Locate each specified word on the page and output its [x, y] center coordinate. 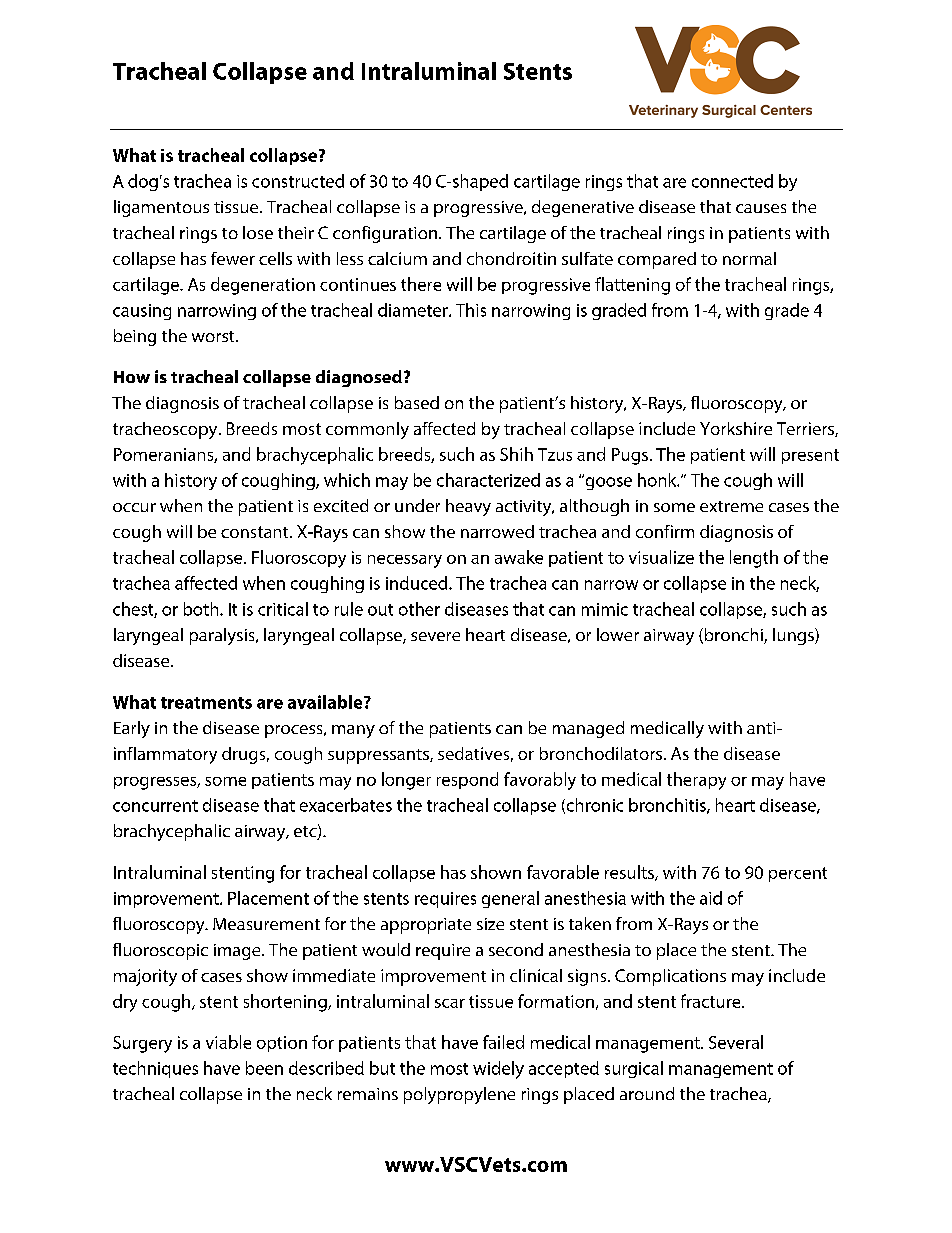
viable [228, 1042]
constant [256, 532]
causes [761, 208]
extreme [731, 506]
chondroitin [511, 258]
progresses [156, 783]
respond [467, 780]
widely [498, 1070]
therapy [696, 781]
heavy [468, 507]
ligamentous [161, 208]
